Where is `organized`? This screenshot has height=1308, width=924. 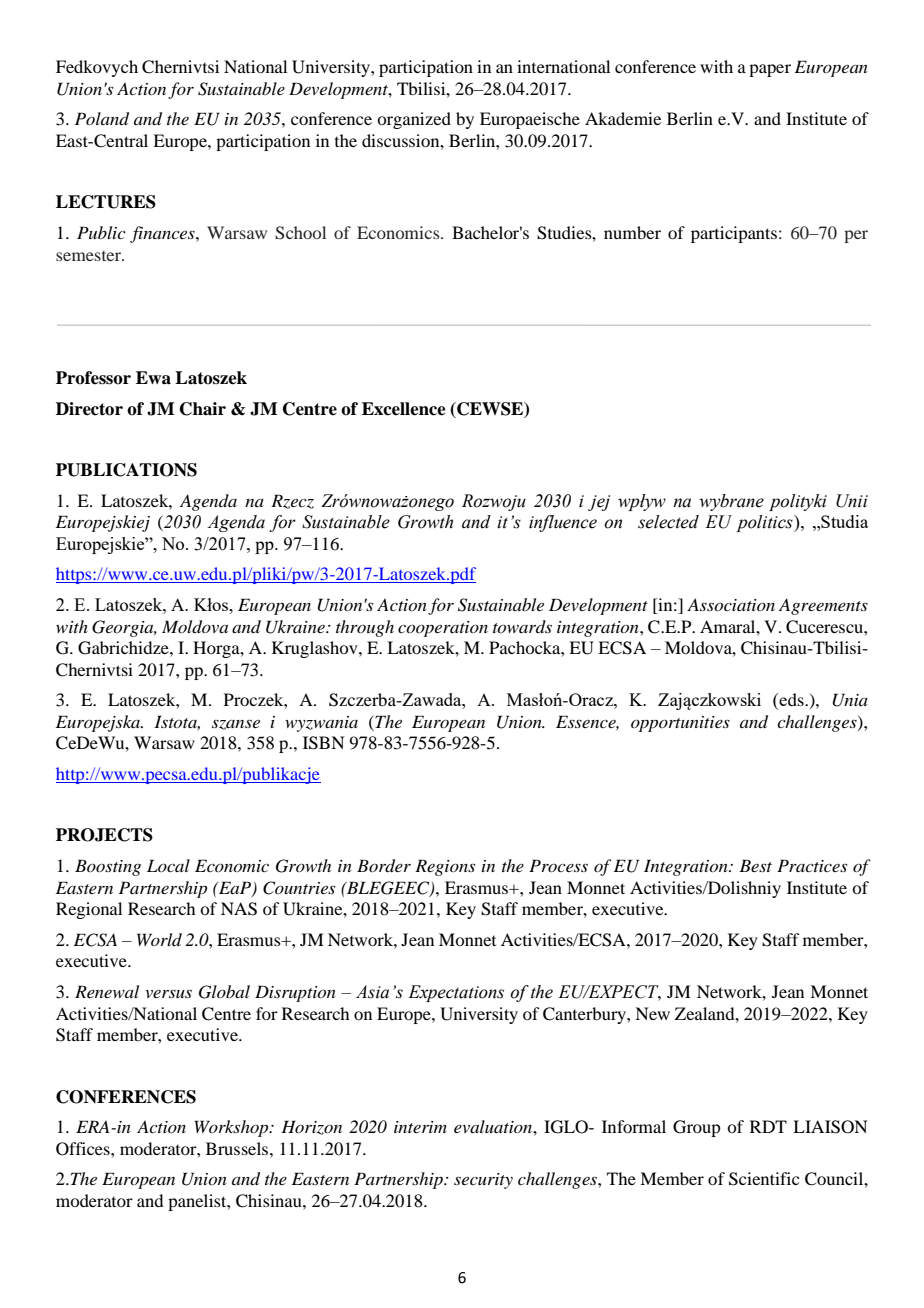
organized is located at coordinates (414, 120).
